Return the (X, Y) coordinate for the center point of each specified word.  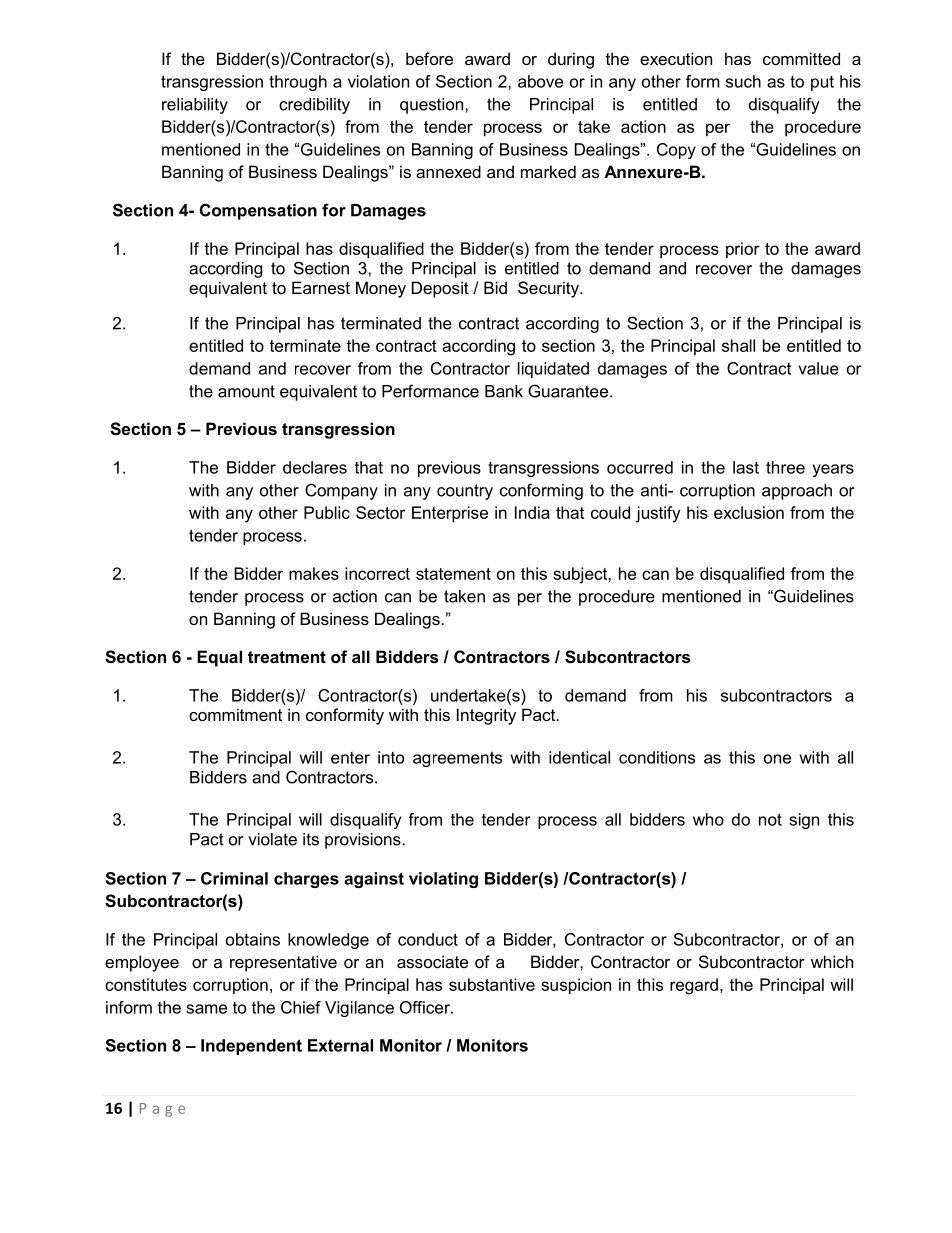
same (206, 1009)
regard (694, 986)
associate (432, 961)
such (743, 81)
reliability (195, 106)
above (540, 81)
